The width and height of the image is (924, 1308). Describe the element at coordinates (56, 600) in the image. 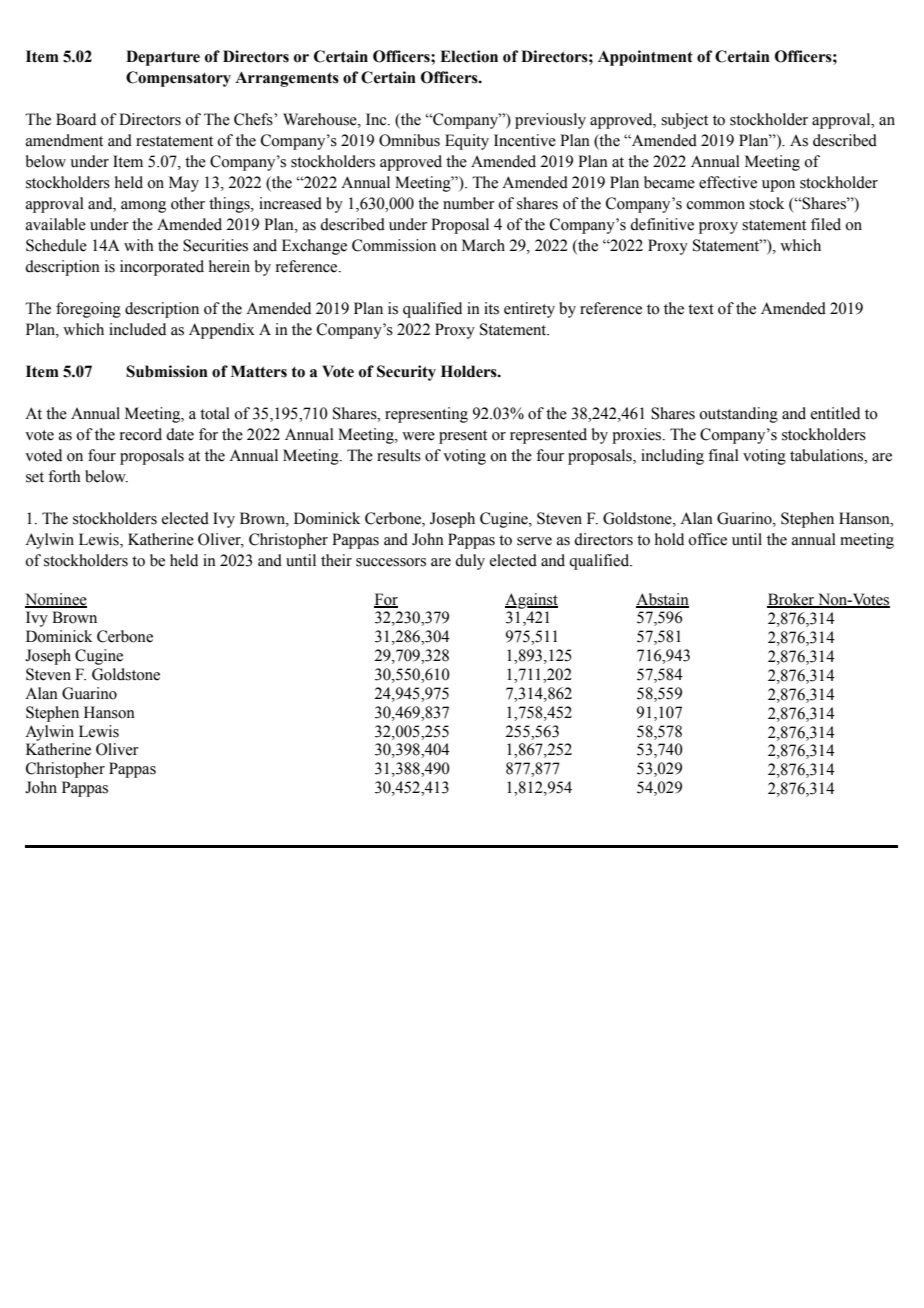

I see `Nominee` at that location.
